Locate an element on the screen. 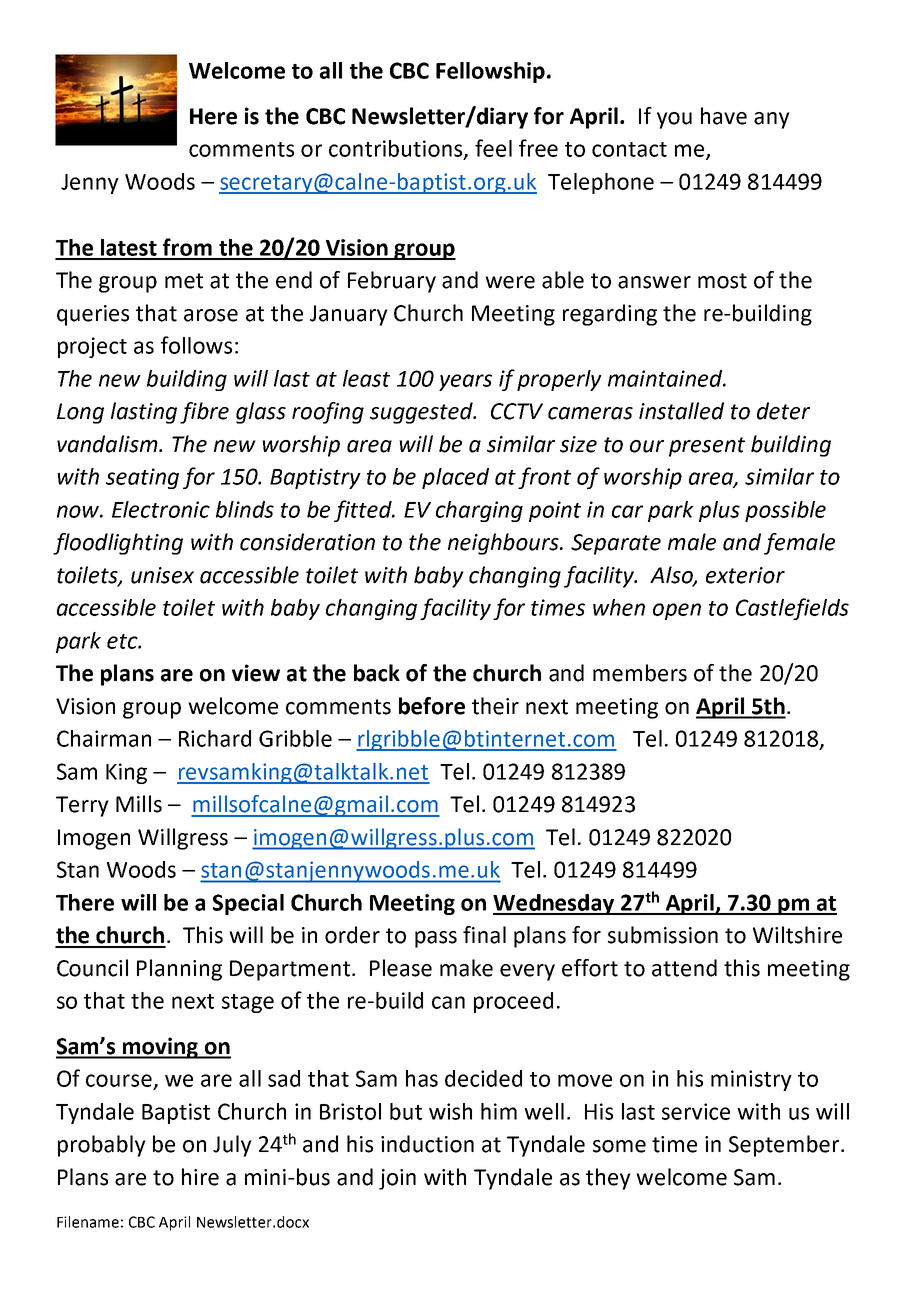 This screenshot has width=924, height=1308. probably is located at coordinates (102, 1146).
